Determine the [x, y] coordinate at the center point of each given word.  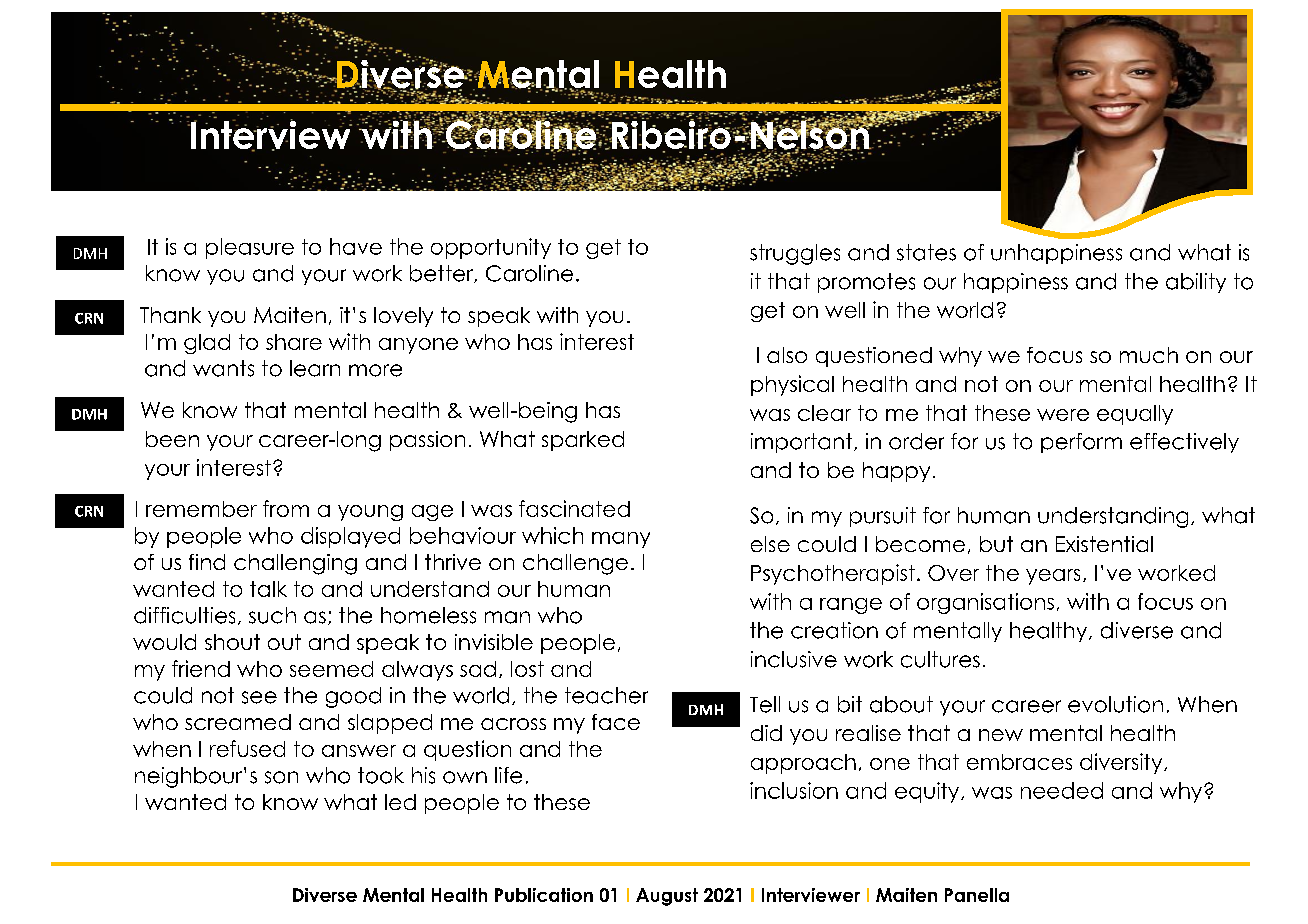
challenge [575, 564]
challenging [295, 564]
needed [1062, 790]
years [1053, 577]
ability [1196, 283]
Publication [544, 895]
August [667, 897]
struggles [795, 254]
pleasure [250, 248]
